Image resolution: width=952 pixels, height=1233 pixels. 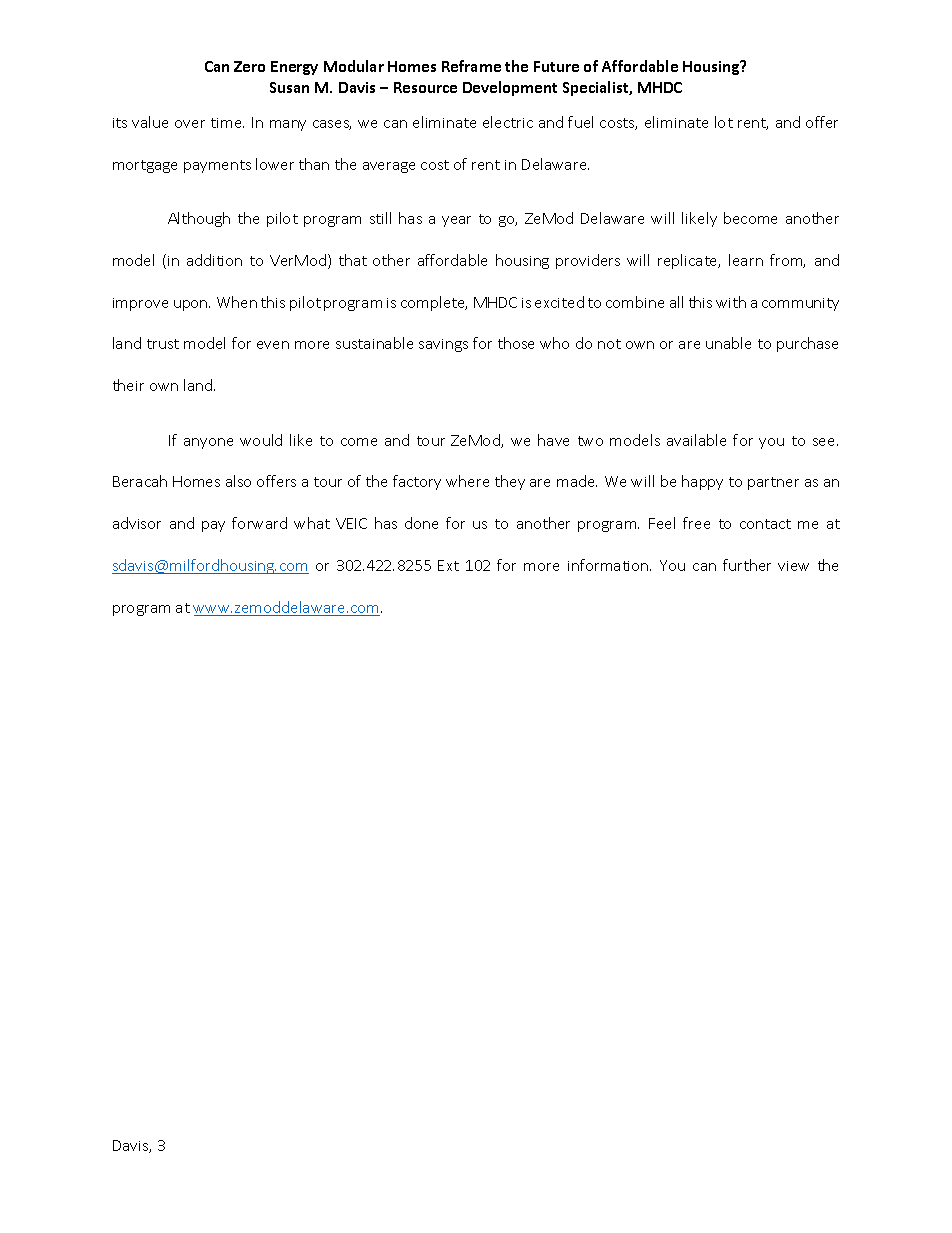 What do you see at coordinates (259, 523) in the screenshot?
I see `forward` at bounding box center [259, 523].
